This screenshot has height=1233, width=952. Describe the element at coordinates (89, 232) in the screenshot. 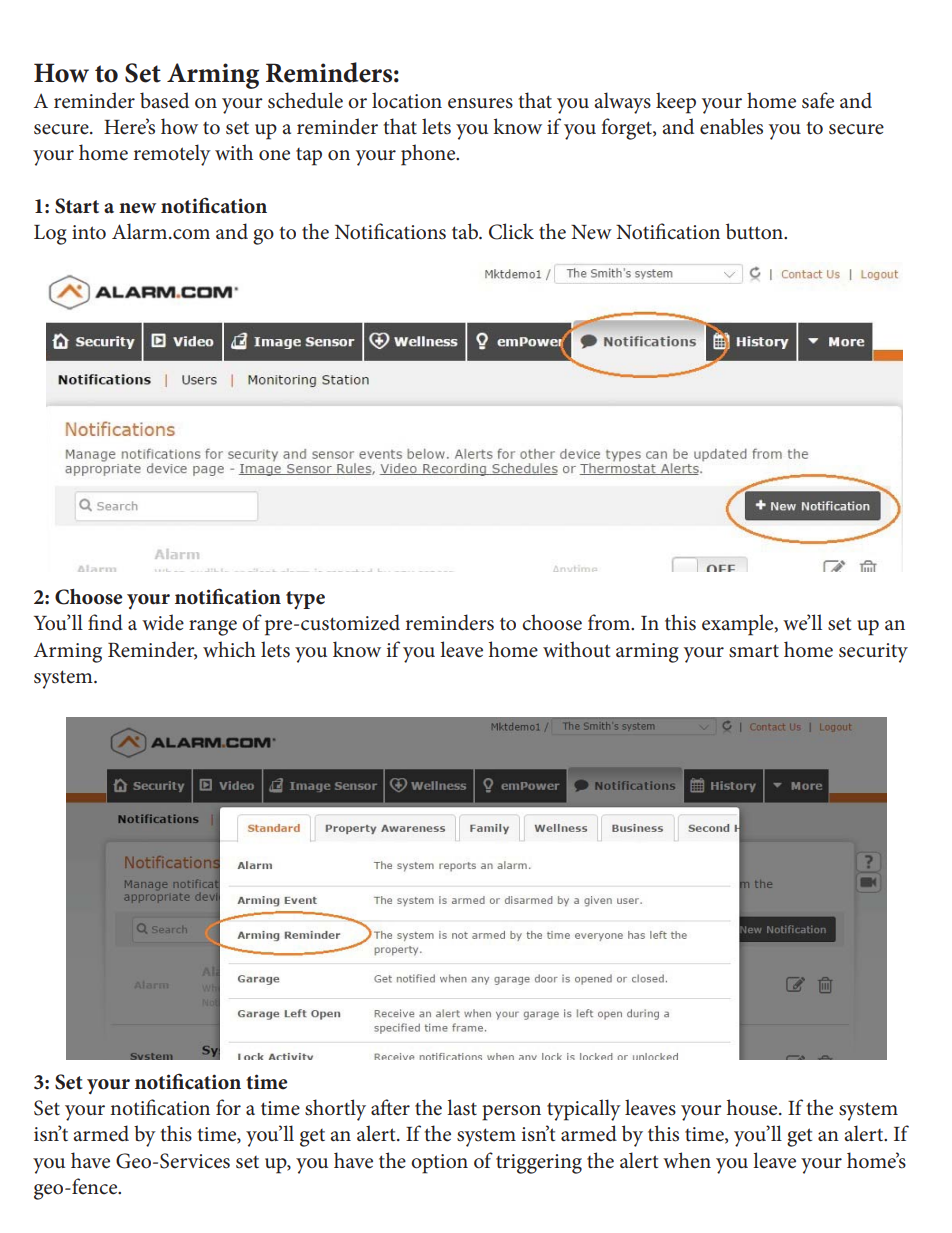

I see `into` at that location.
